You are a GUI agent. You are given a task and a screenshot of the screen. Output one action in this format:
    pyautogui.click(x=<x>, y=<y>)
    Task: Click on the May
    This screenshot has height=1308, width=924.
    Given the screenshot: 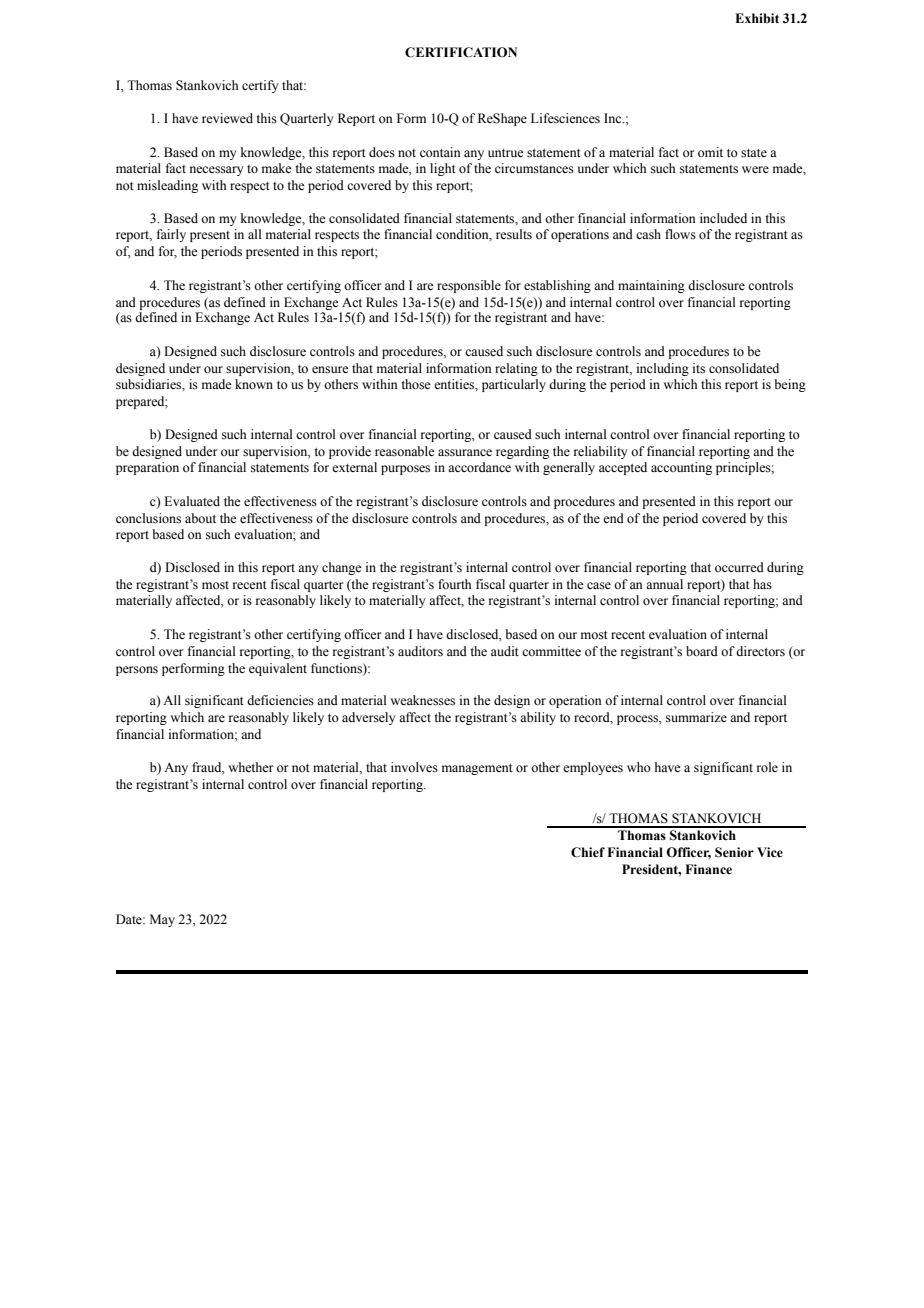 What is the action you would take?
    pyautogui.click(x=162, y=920)
